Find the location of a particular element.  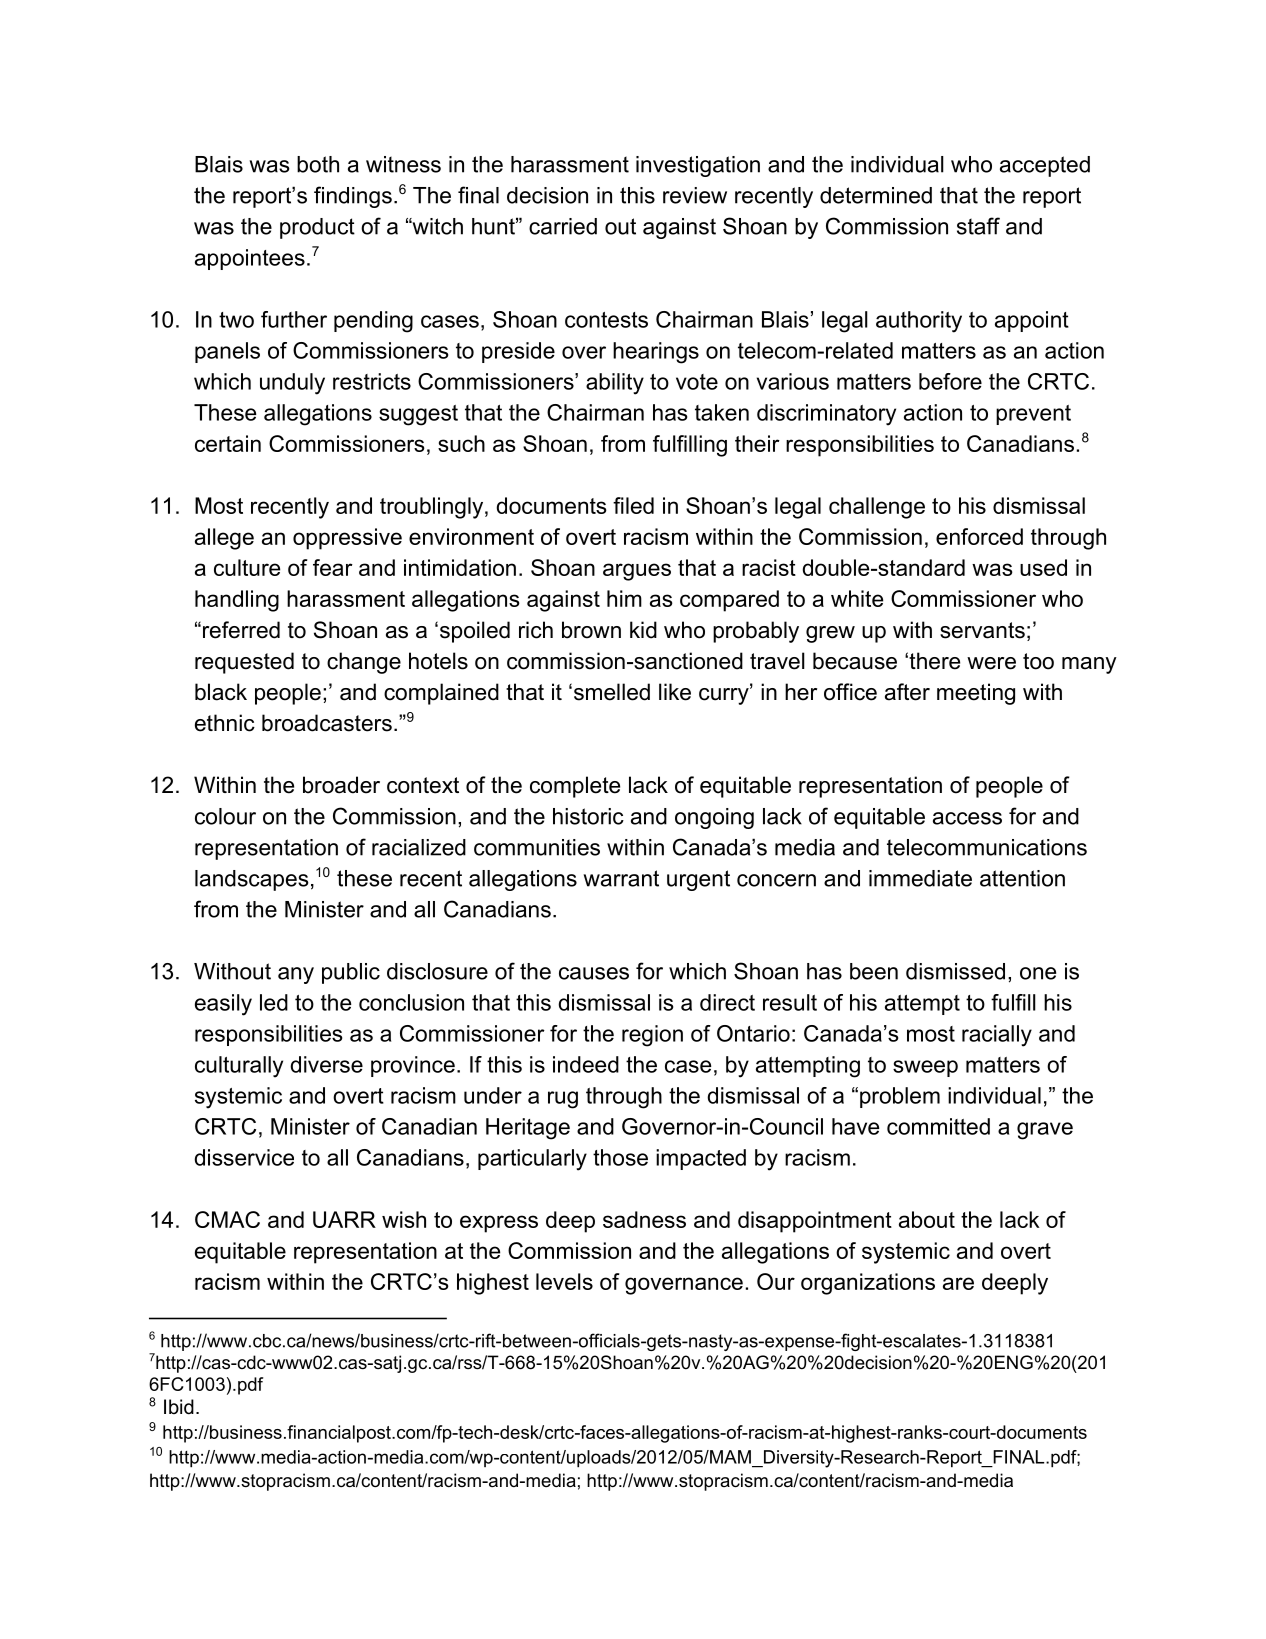

handling is located at coordinates (237, 601).
